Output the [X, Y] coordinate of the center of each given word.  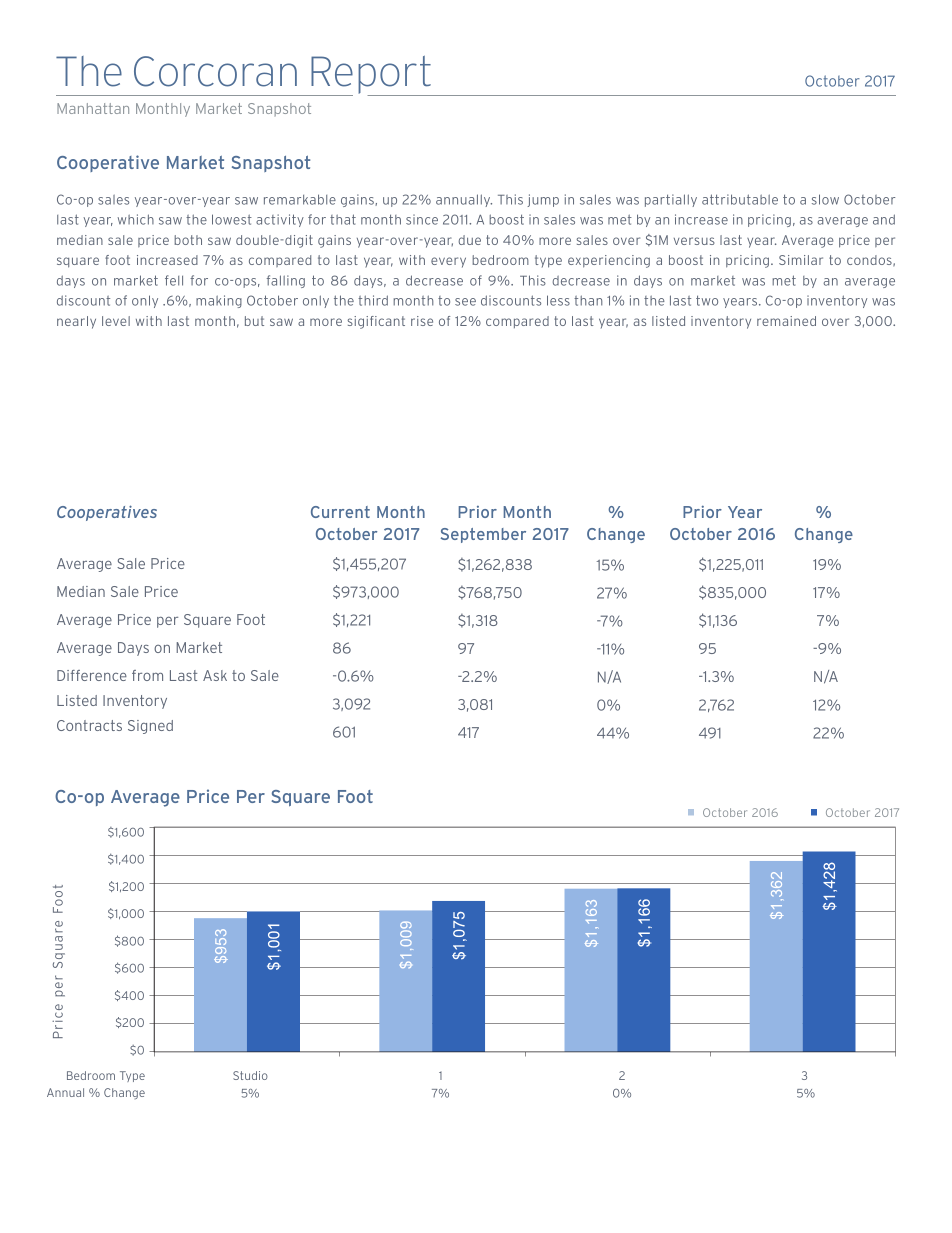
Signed [150, 727]
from [147, 675]
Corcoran [215, 71]
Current [340, 512]
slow [825, 199]
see [465, 302]
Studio [250, 1075]
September [483, 535]
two [707, 300]
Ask [215, 675]
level [116, 321]
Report [371, 76]
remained [786, 321]
